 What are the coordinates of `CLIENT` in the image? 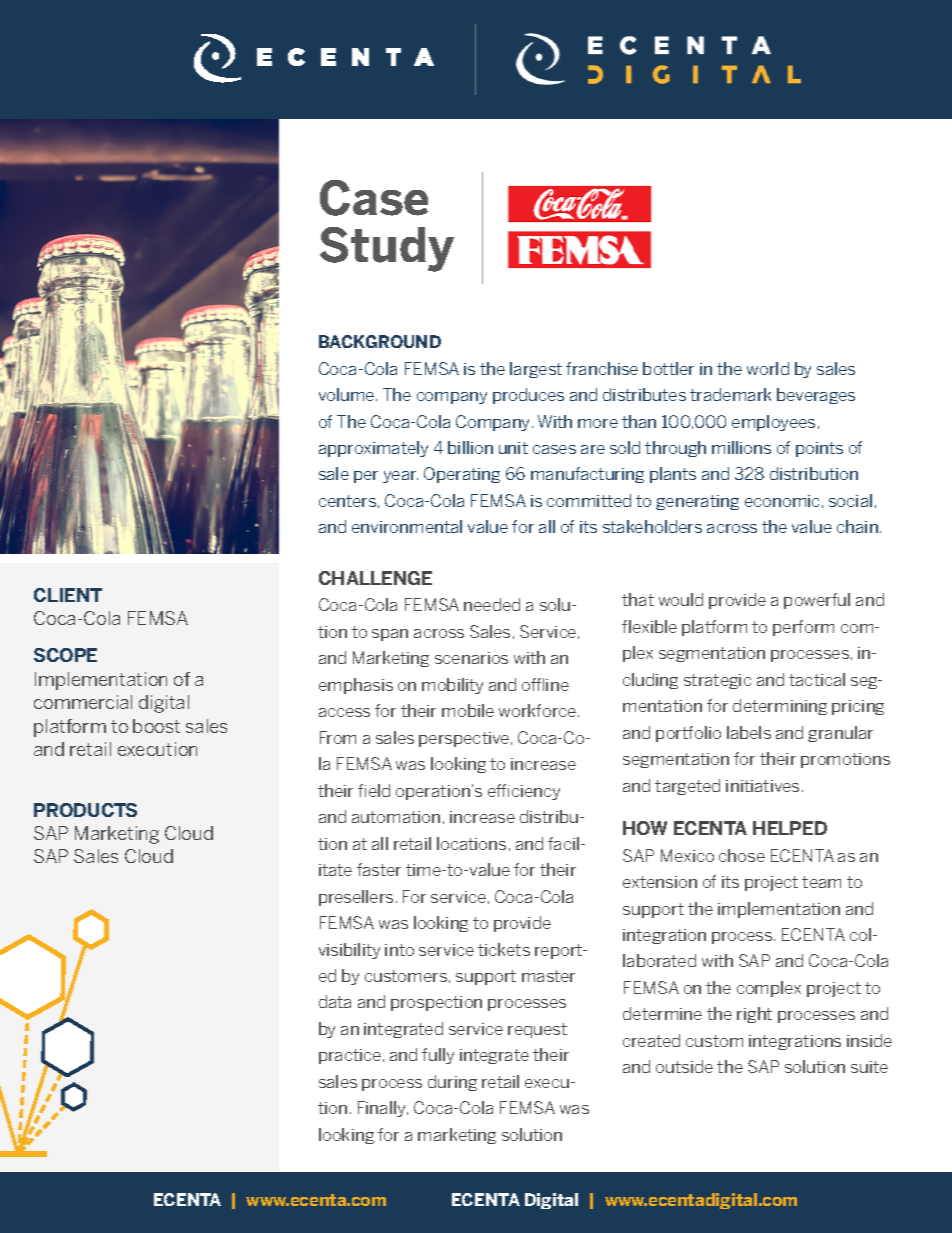 It's located at (68, 595).
